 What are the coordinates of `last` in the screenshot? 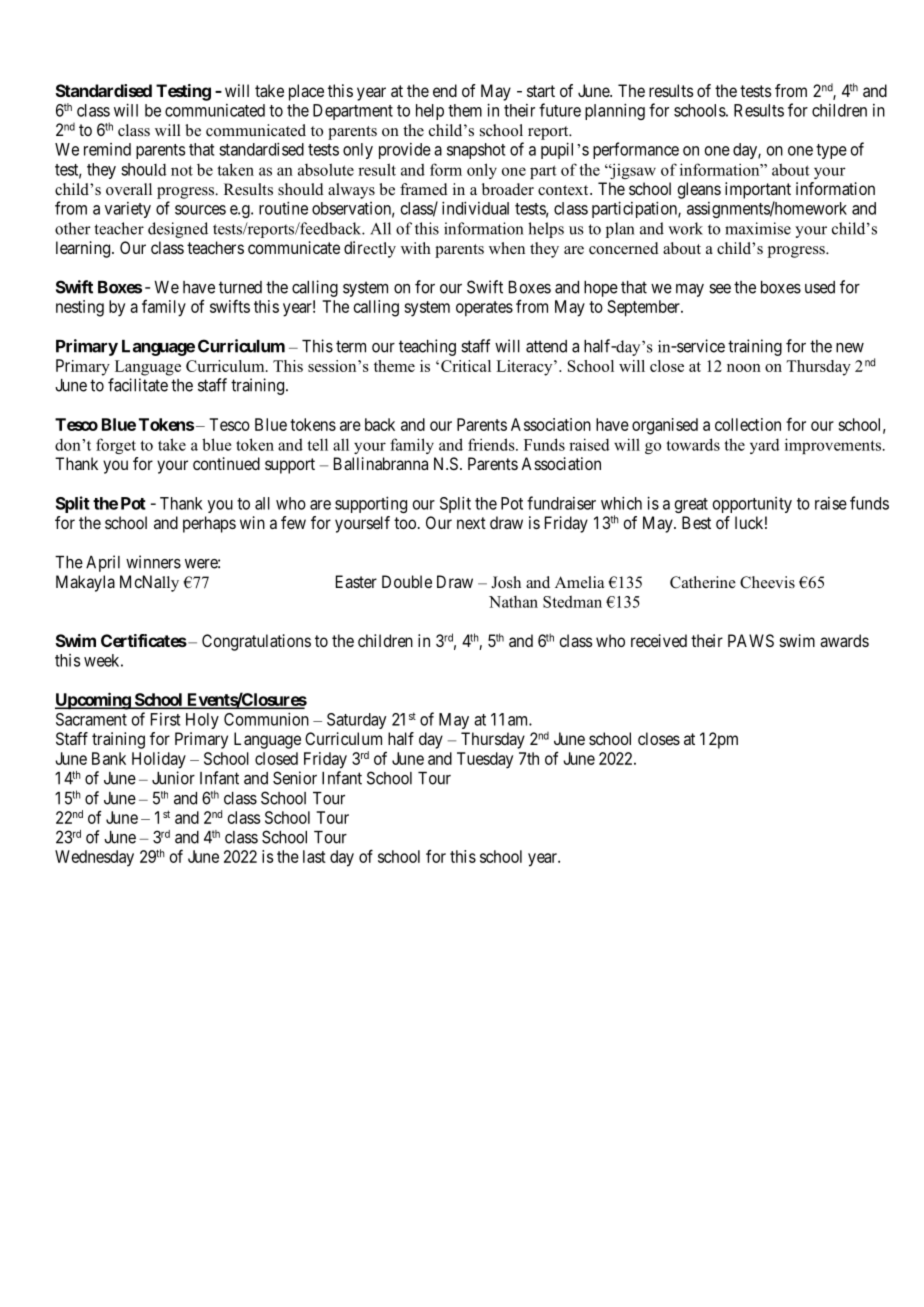 It's located at (314, 856).
